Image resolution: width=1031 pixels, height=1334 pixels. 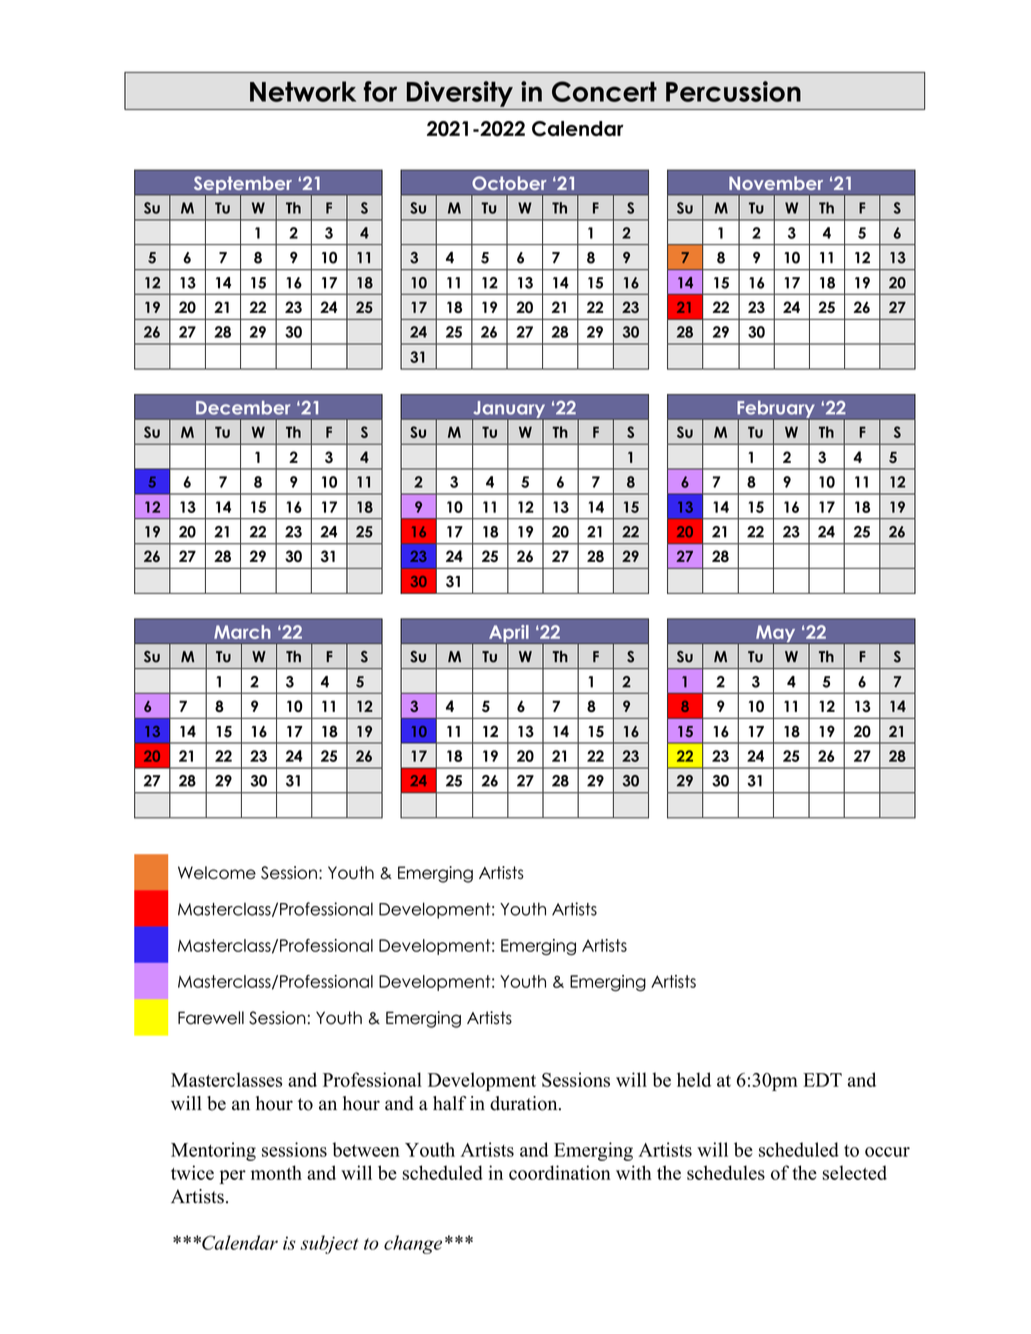 What do you see at coordinates (509, 183) in the page?
I see `October` at bounding box center [509, 183].
